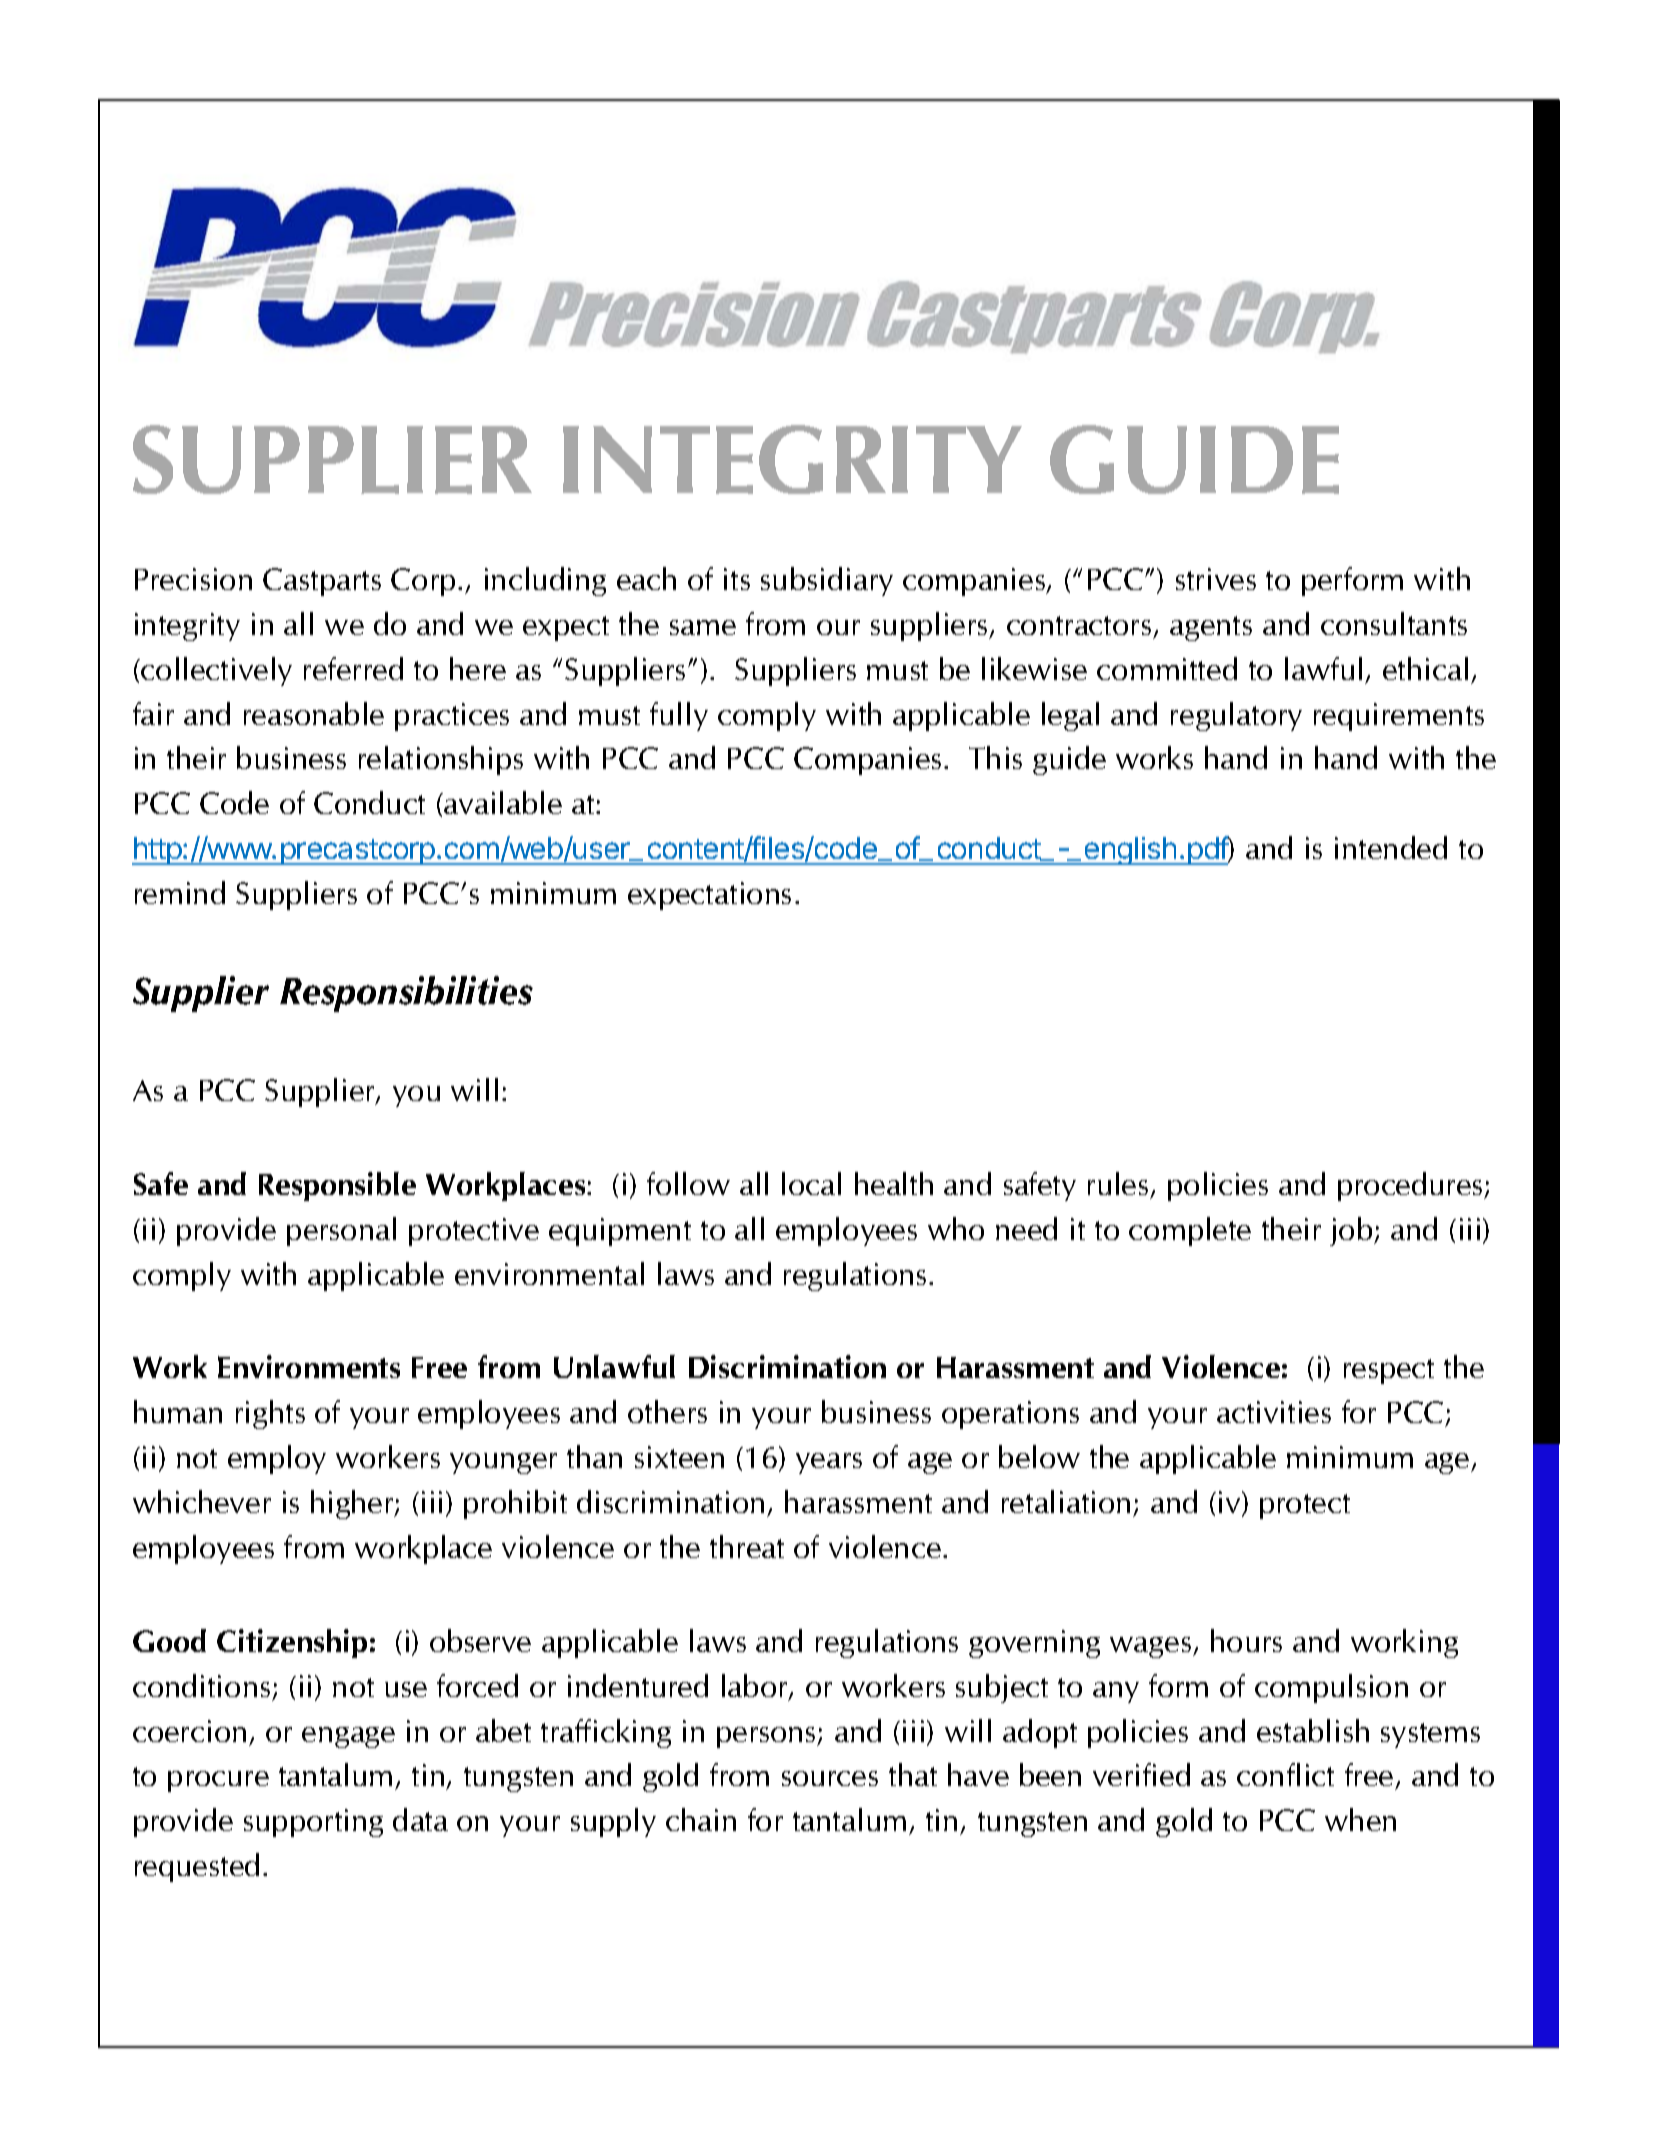  What do you see at coordinates (747, 1546) in the image?
I see `threat` at bounding box center [747, 1546].
